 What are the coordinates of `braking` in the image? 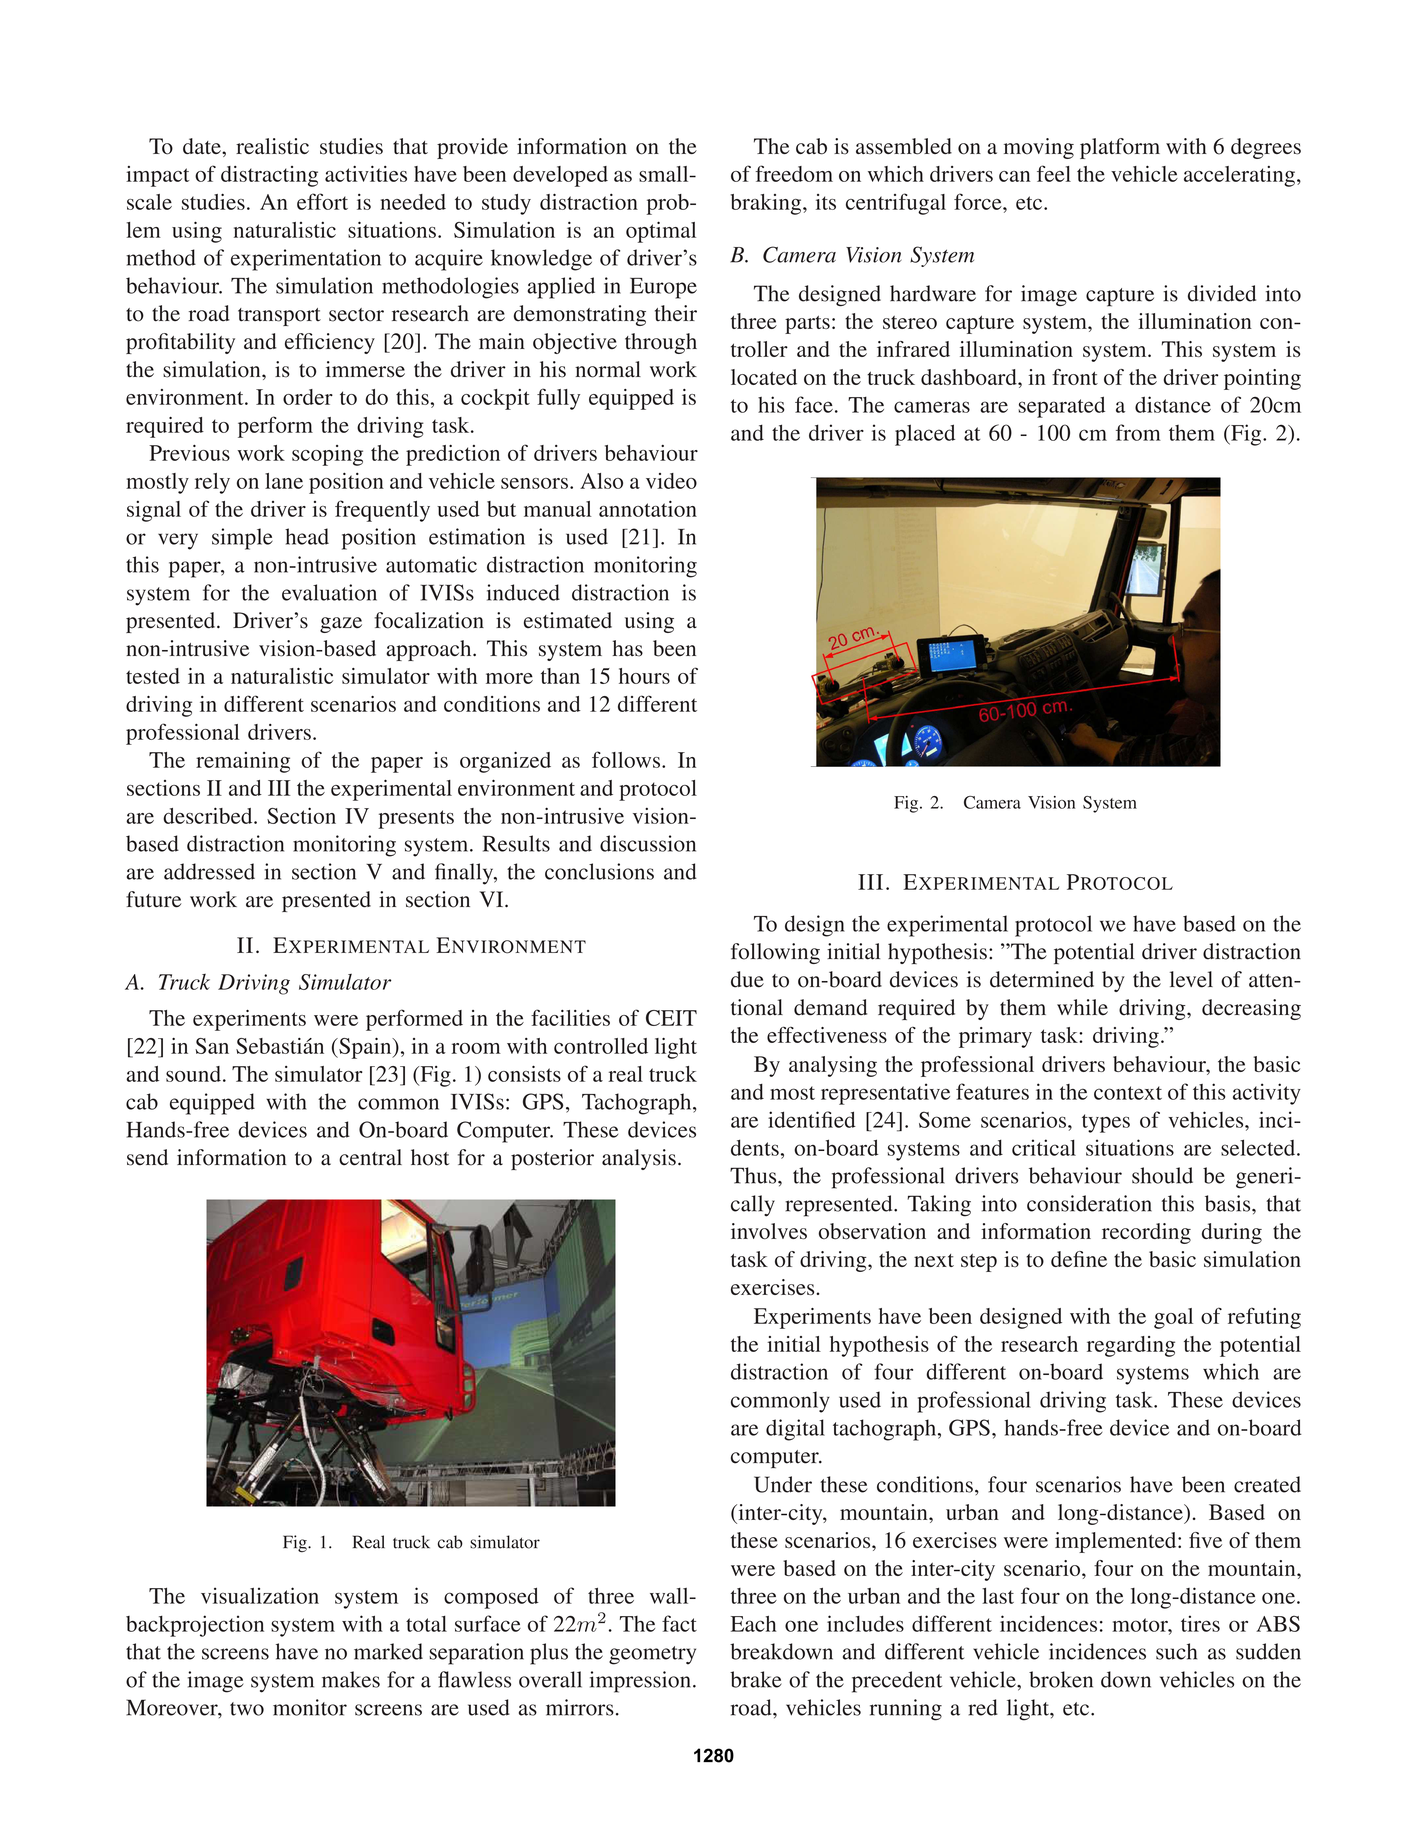 It's located at (767, 204).
